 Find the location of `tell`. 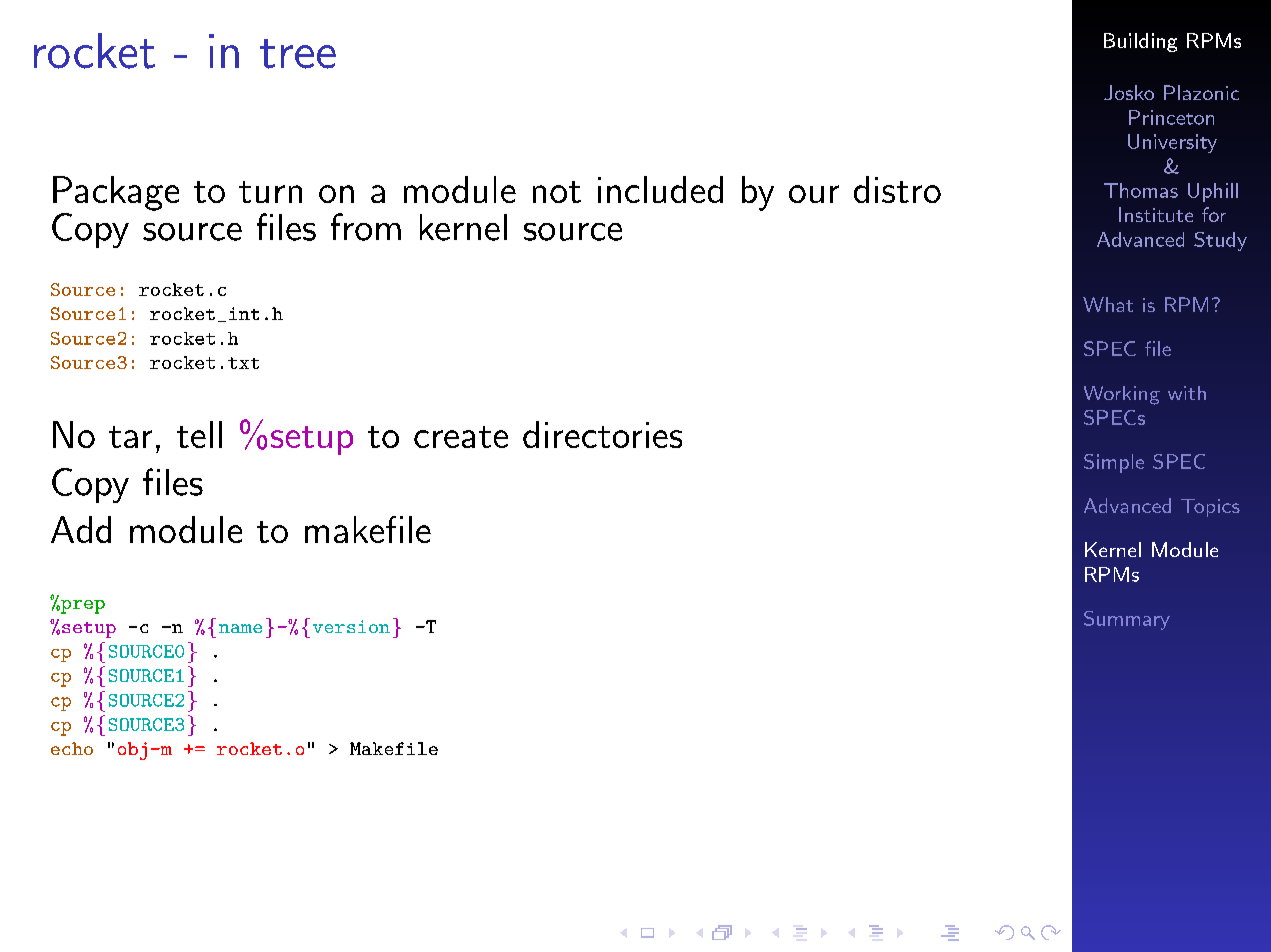

tell is located at coordinates (199, 434).
